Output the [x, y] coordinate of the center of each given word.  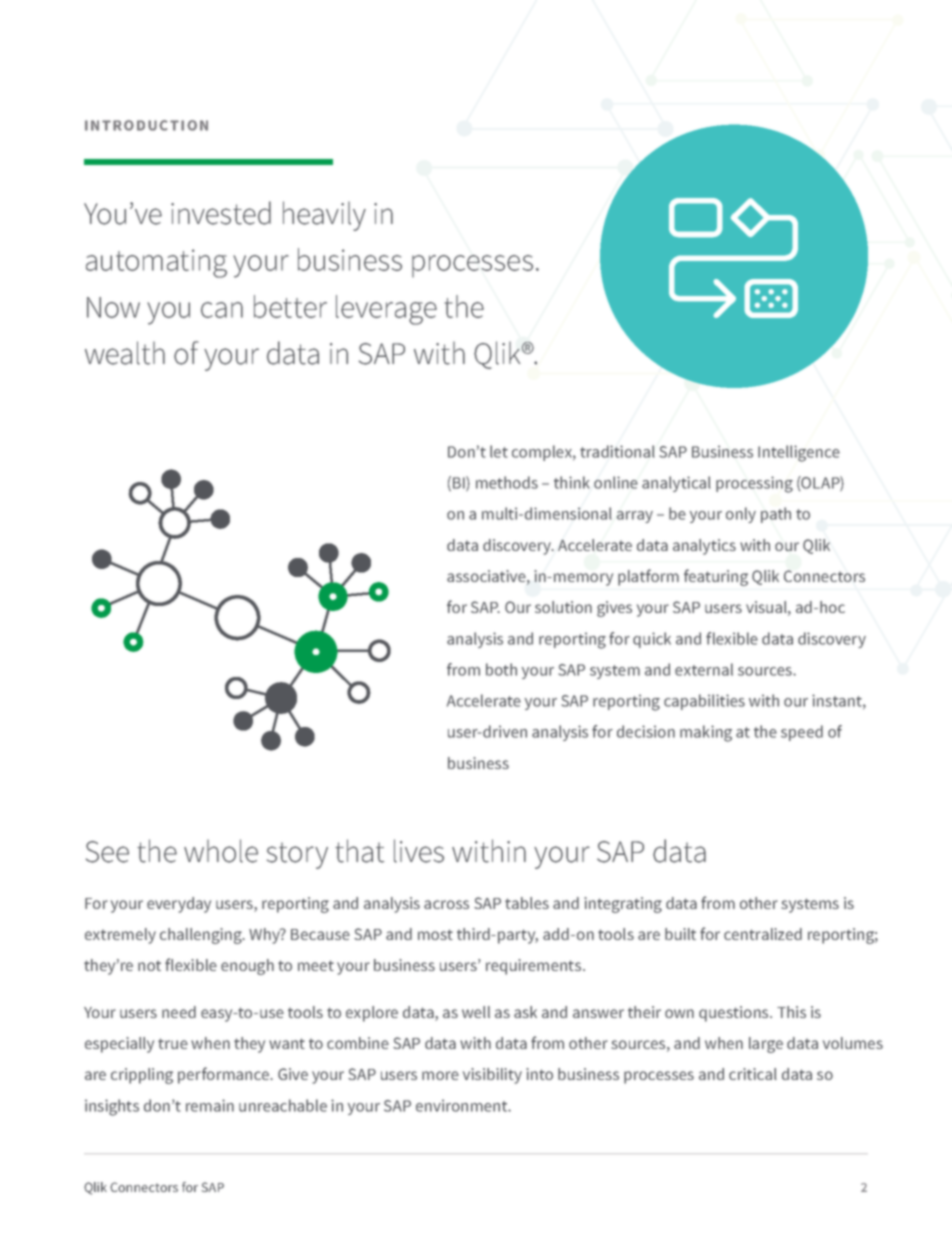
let [499, 451]
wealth [125, 353]
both [501, 669]
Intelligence [799, 453]
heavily [324, 216]
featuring [716, 577]
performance [225, 1075]
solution [563, 607]
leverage [386, 310]
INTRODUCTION [146, 125]
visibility [492, 1076]
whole [221, 851]
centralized [763, 934]
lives [419, 851]
